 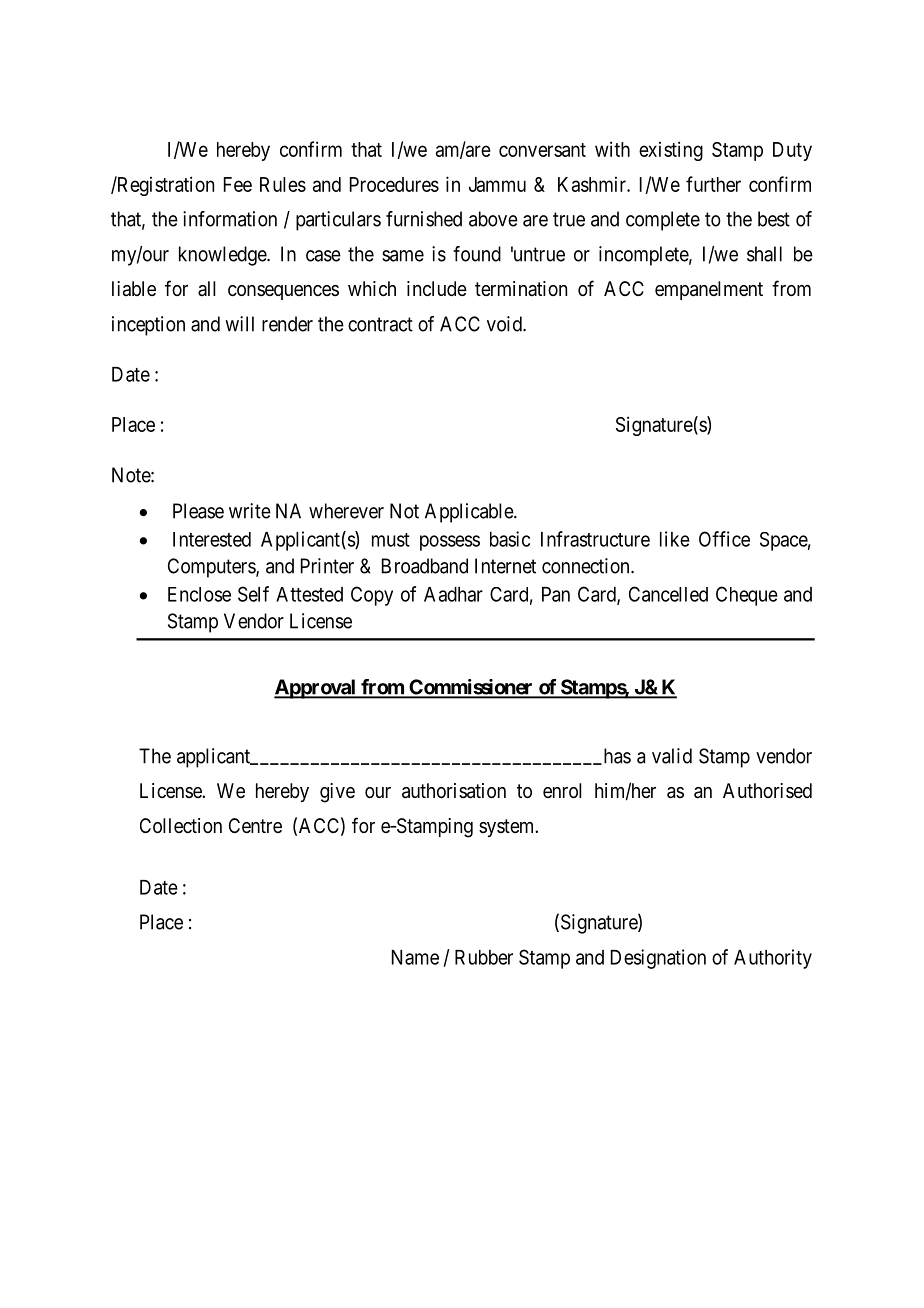 I want to click on further, so click(x=713, y=184).
